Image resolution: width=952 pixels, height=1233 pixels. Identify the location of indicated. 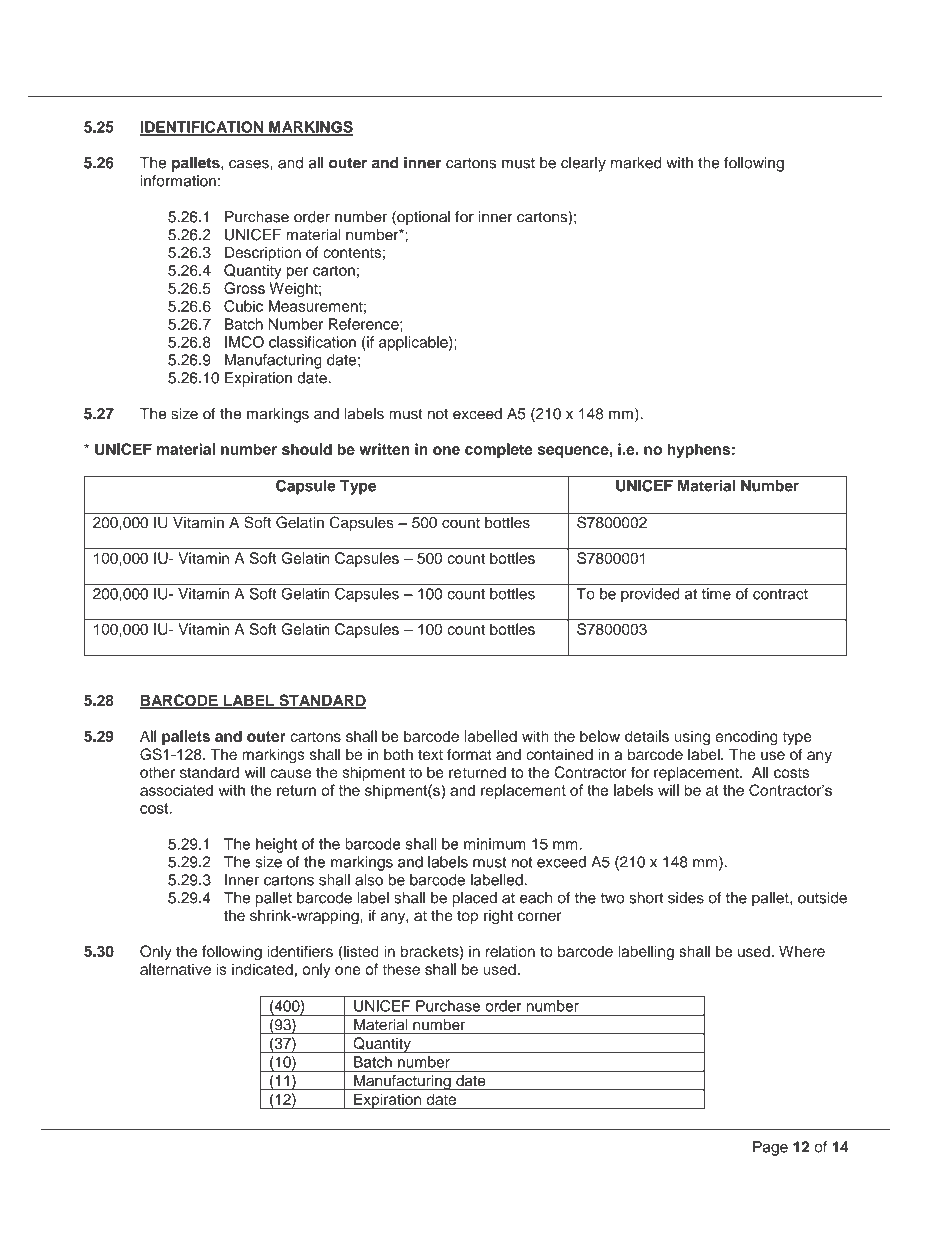
(262, 969).
